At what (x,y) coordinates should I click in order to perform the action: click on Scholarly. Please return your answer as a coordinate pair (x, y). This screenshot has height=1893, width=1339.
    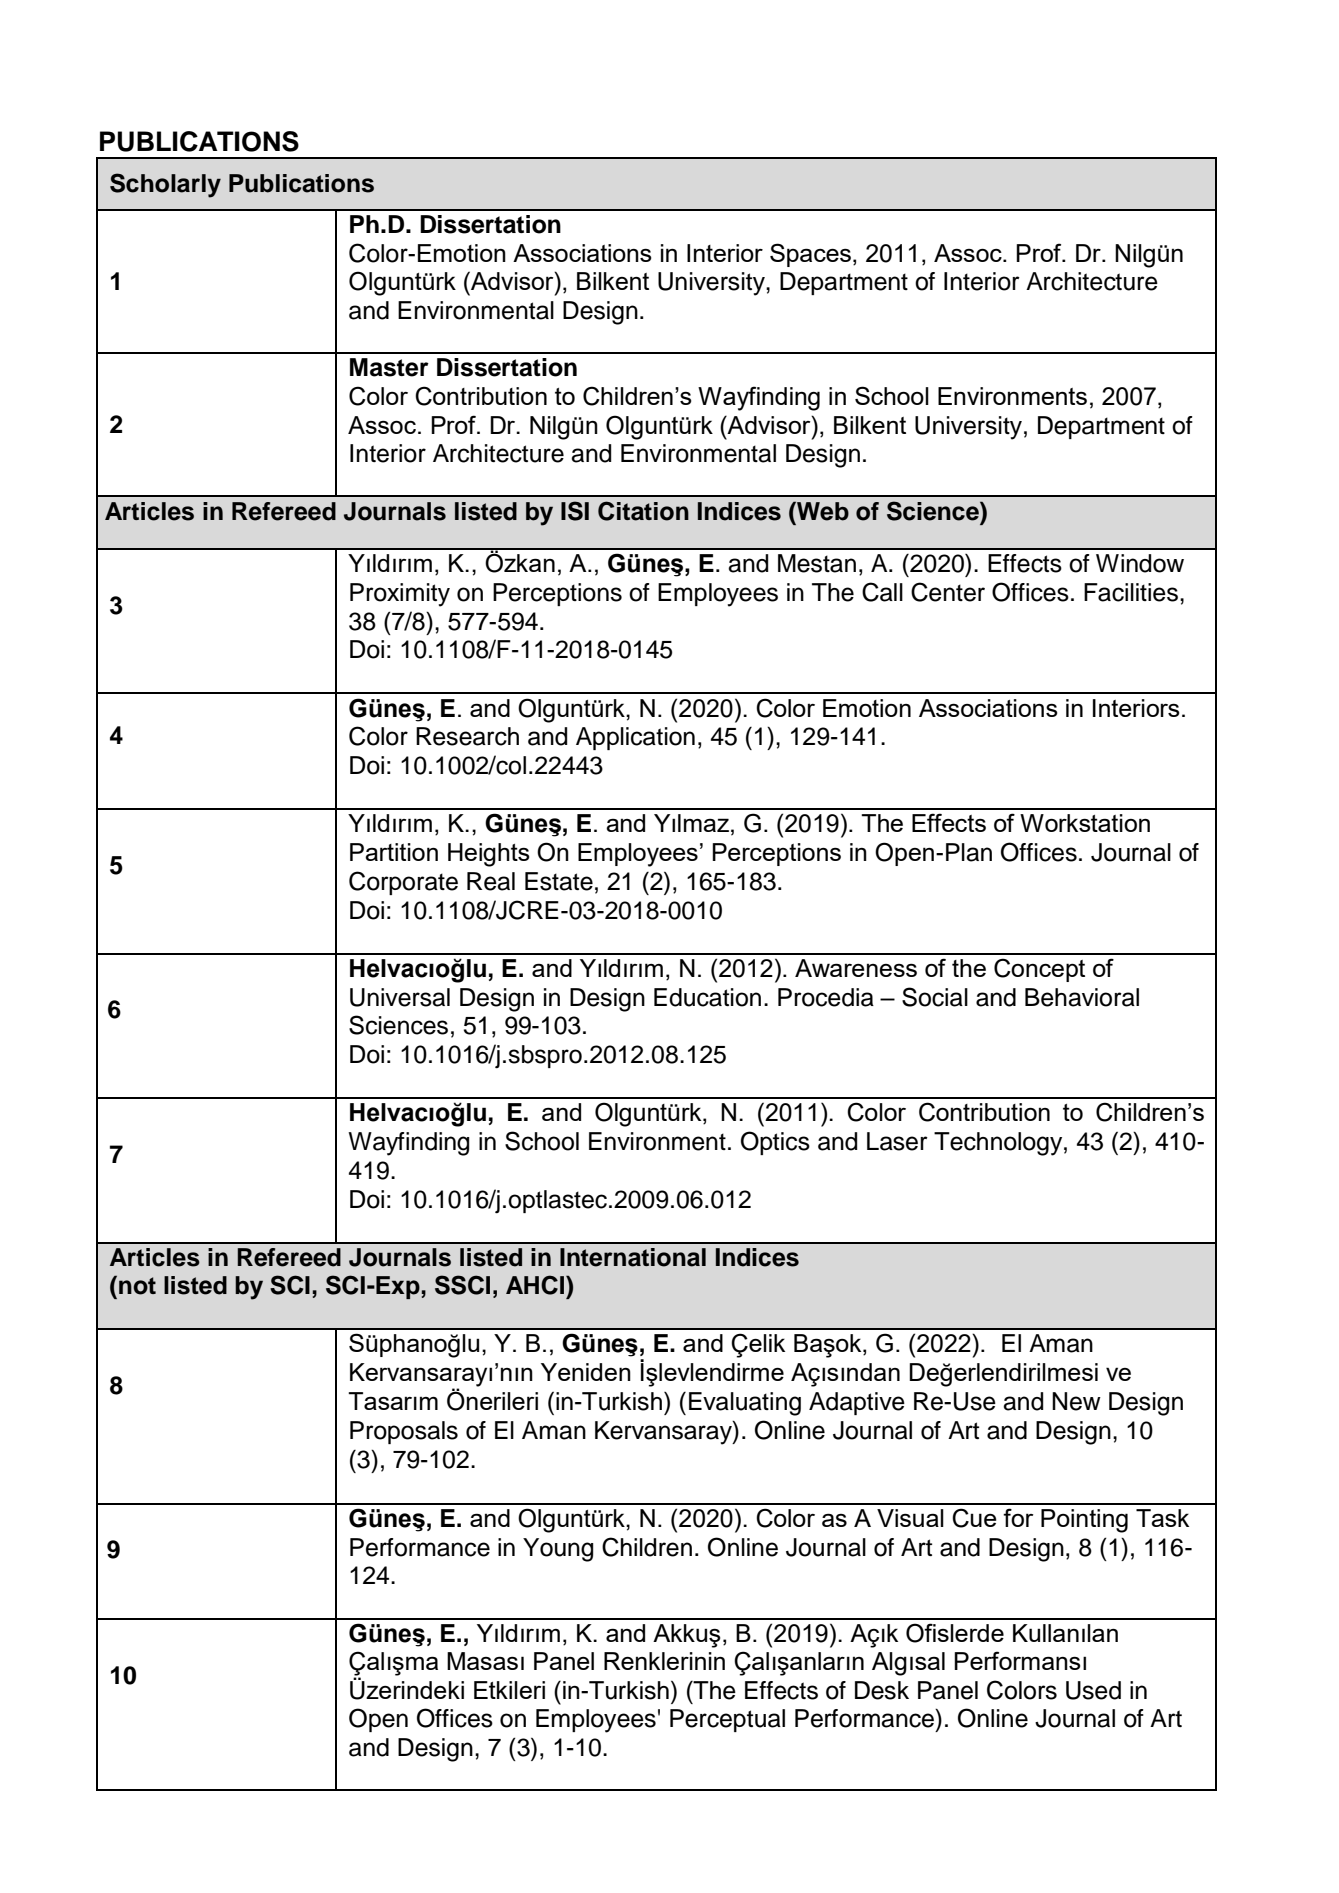
    Looking at the image, I should click on (165, 185).
